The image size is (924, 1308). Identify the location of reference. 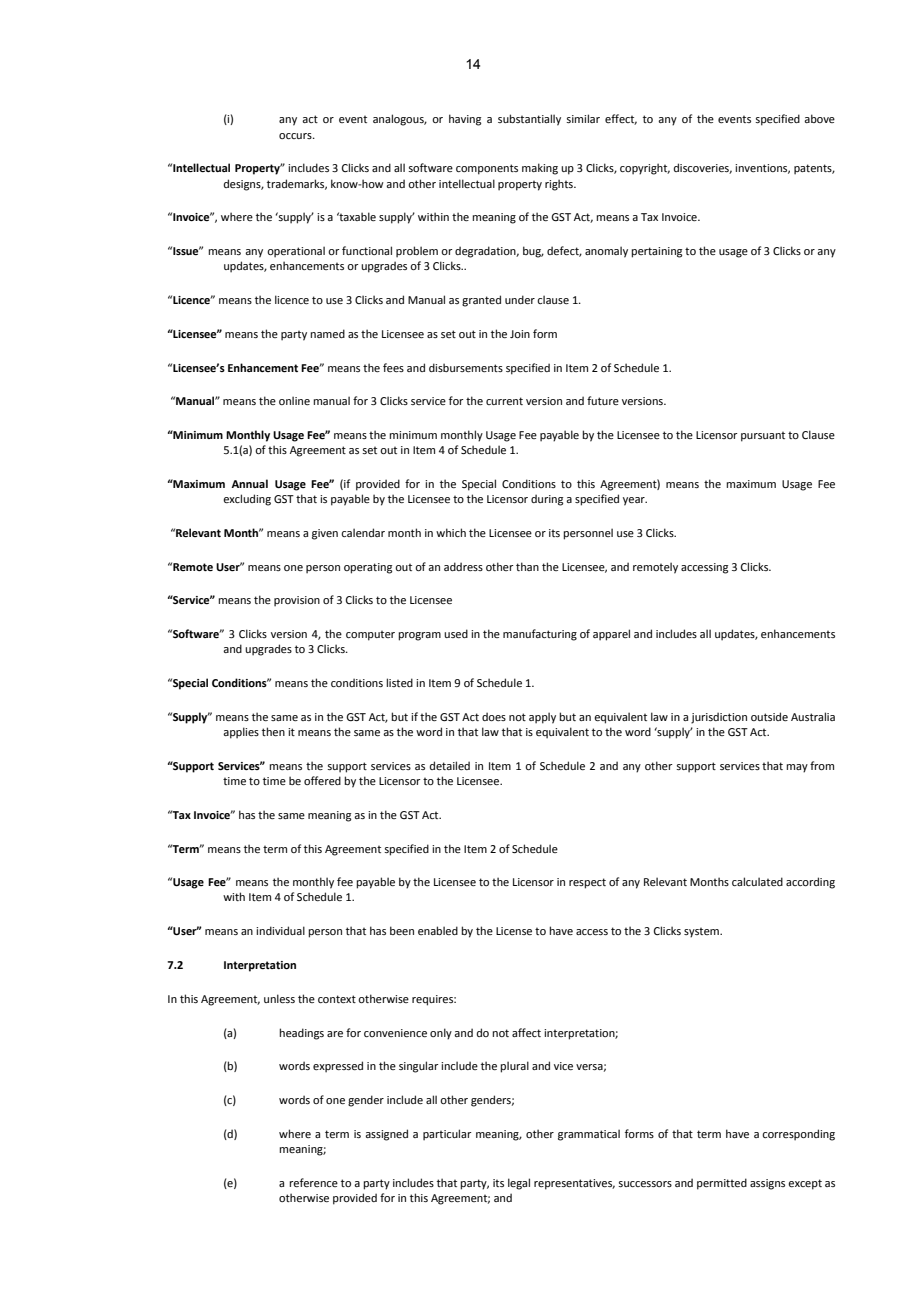
(313, 1182).
